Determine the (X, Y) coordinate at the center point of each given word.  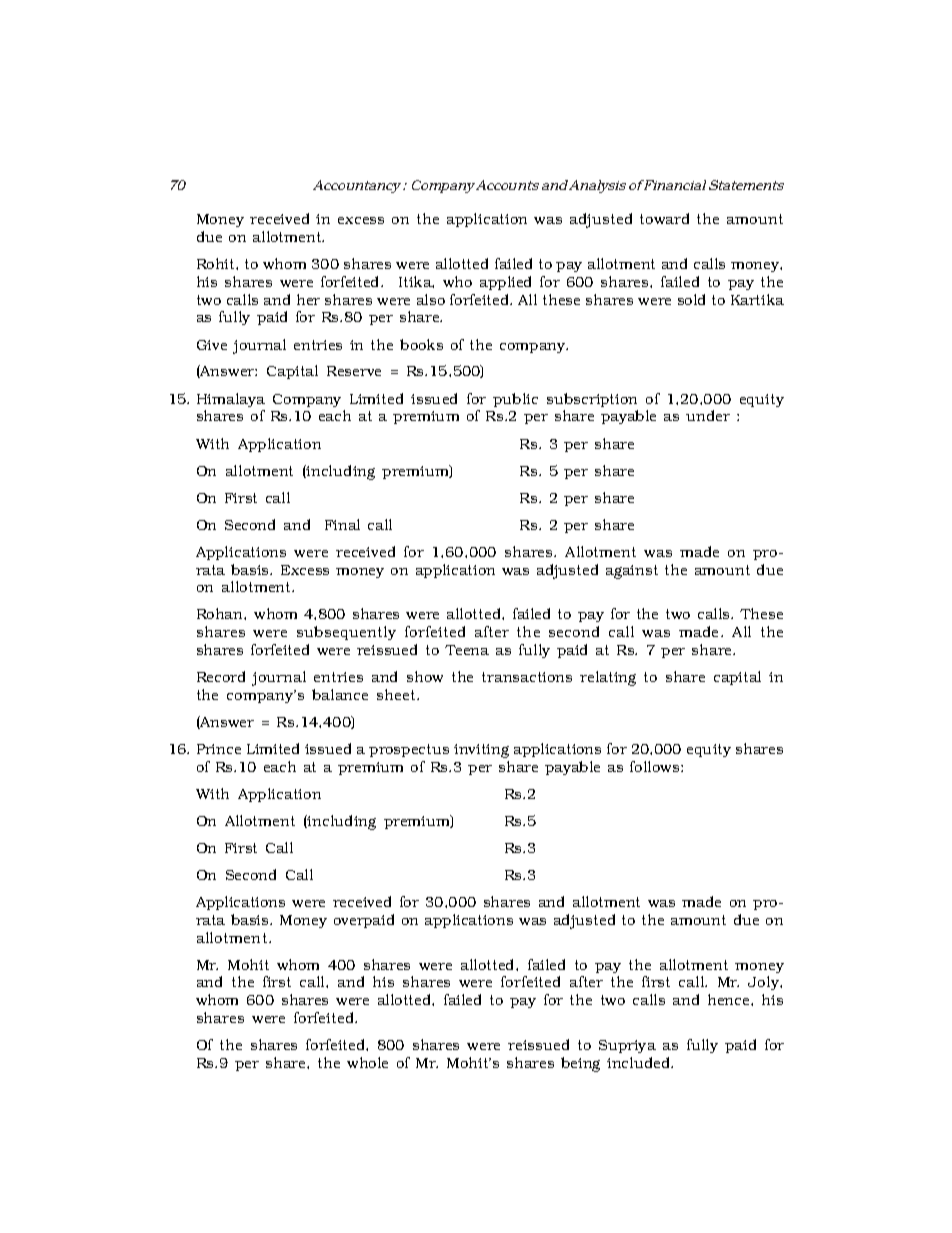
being (580, 1064)
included (640, 1062)
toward (664, 218)
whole (367, 1062)
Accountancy (358, 186)
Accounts (506, 185)
